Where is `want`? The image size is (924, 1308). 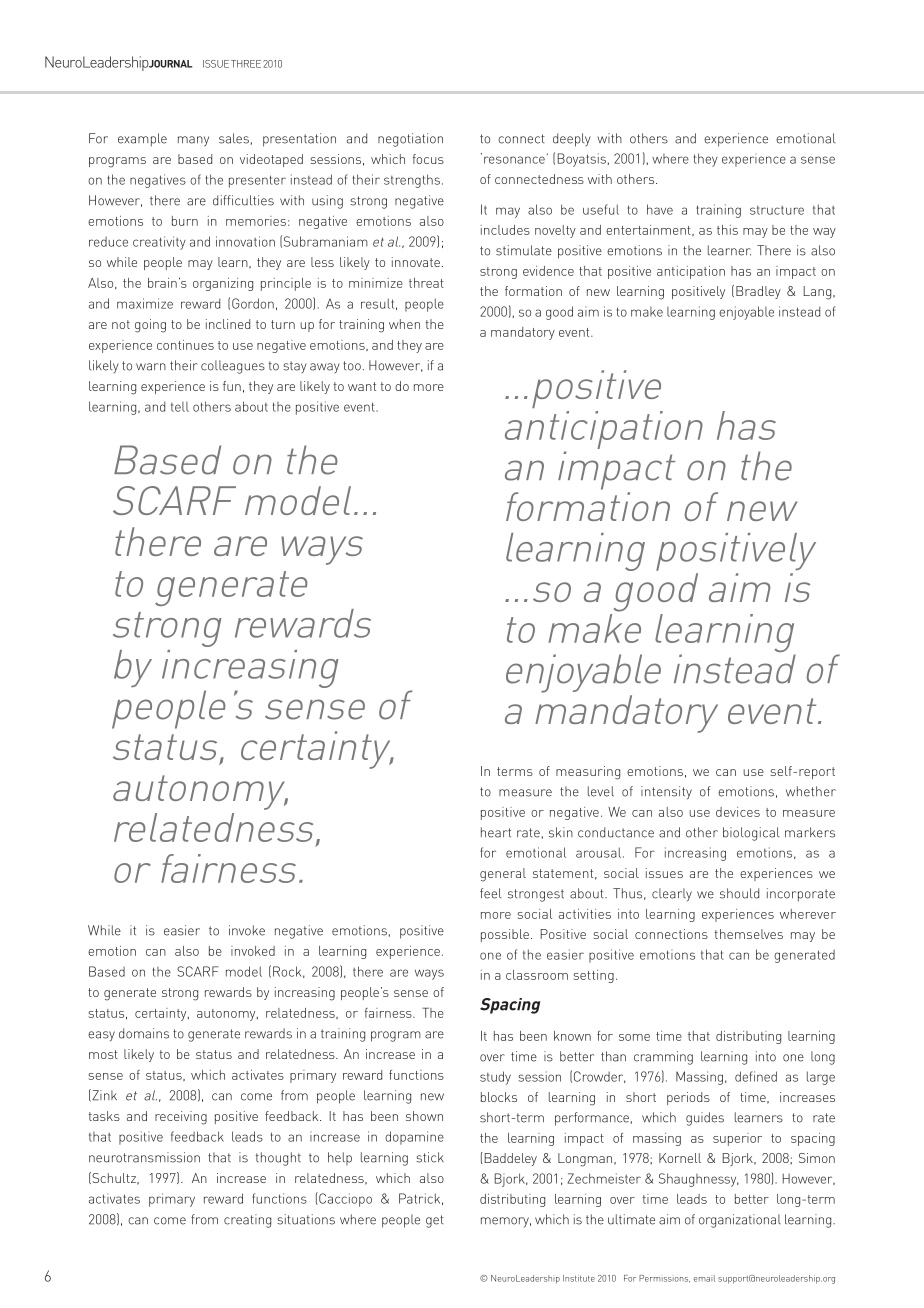
want is located at coordinates (362, 386).
